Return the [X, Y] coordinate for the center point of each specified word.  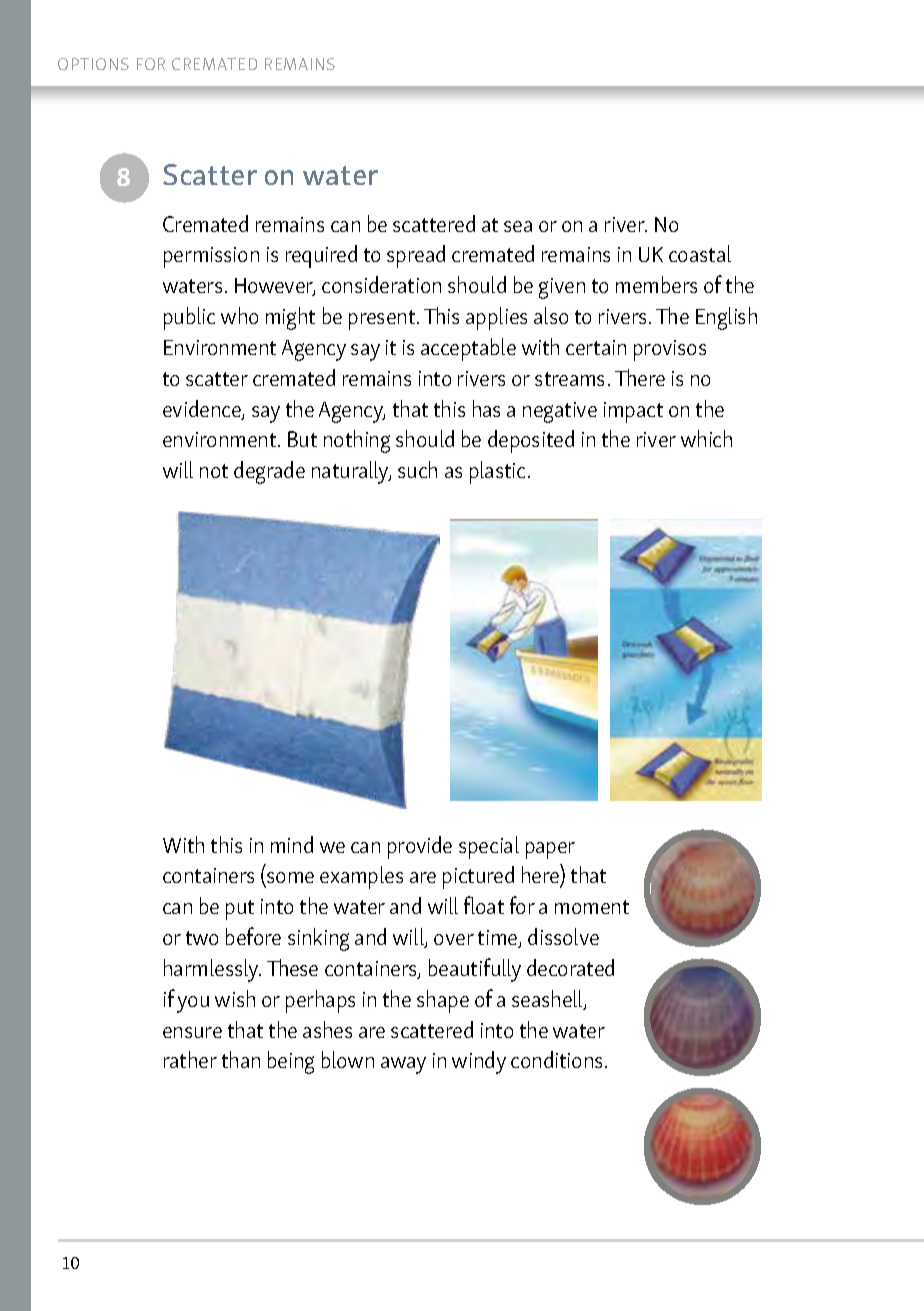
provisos [670, 350]
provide [420, 847]
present [383, 320]
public [189, 318]
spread [416, 256]
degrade [269, 472]
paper [550, 850]
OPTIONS [93, 64]
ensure [192, 1032]
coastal [700, 253]
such [417, 469]
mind [292, 844]
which [706, 438]
